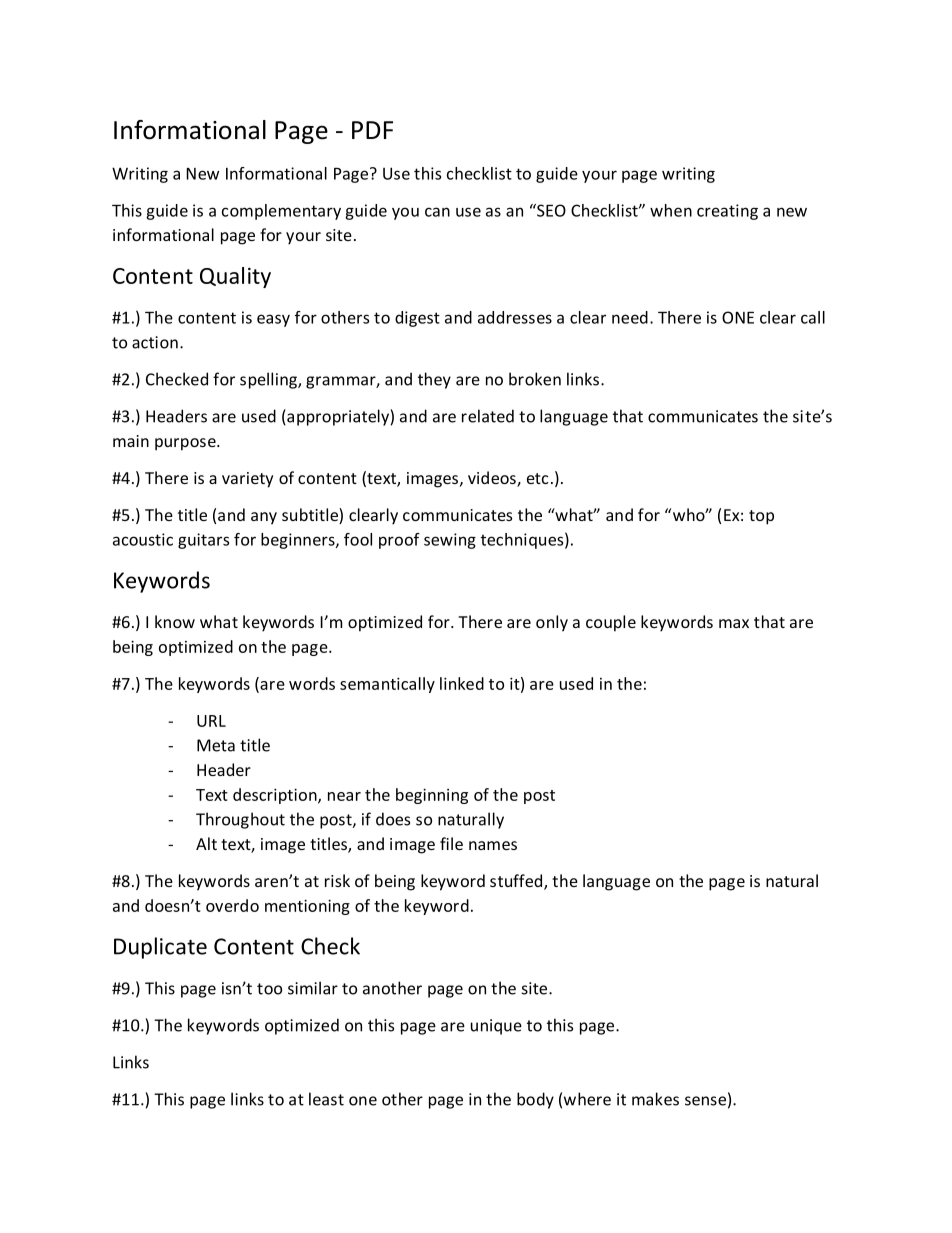  Describe the element at coordinates (462, 683) in the screenshot. I see `linked` at that location.
